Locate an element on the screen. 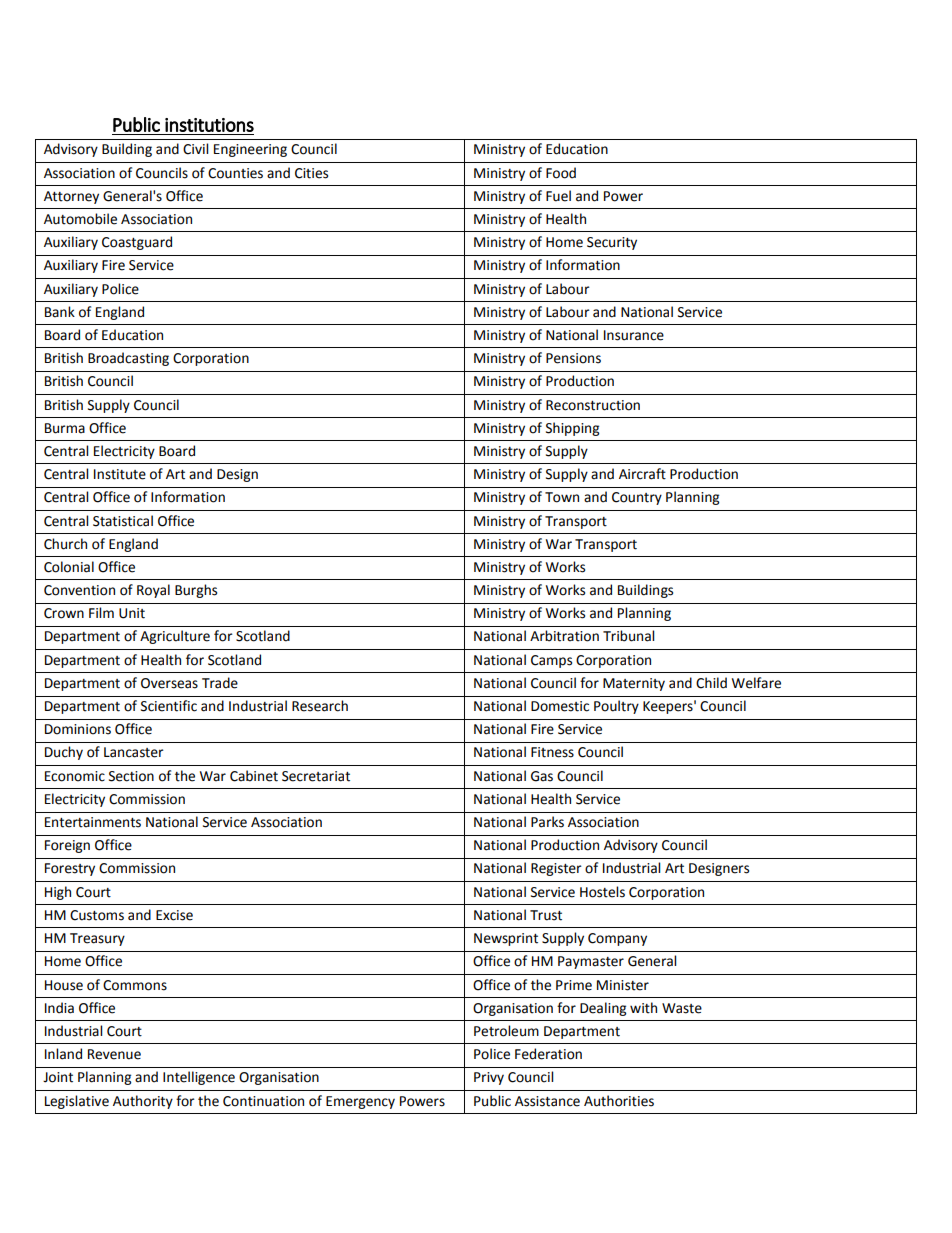  Food is located at coordinates (561, 173).
